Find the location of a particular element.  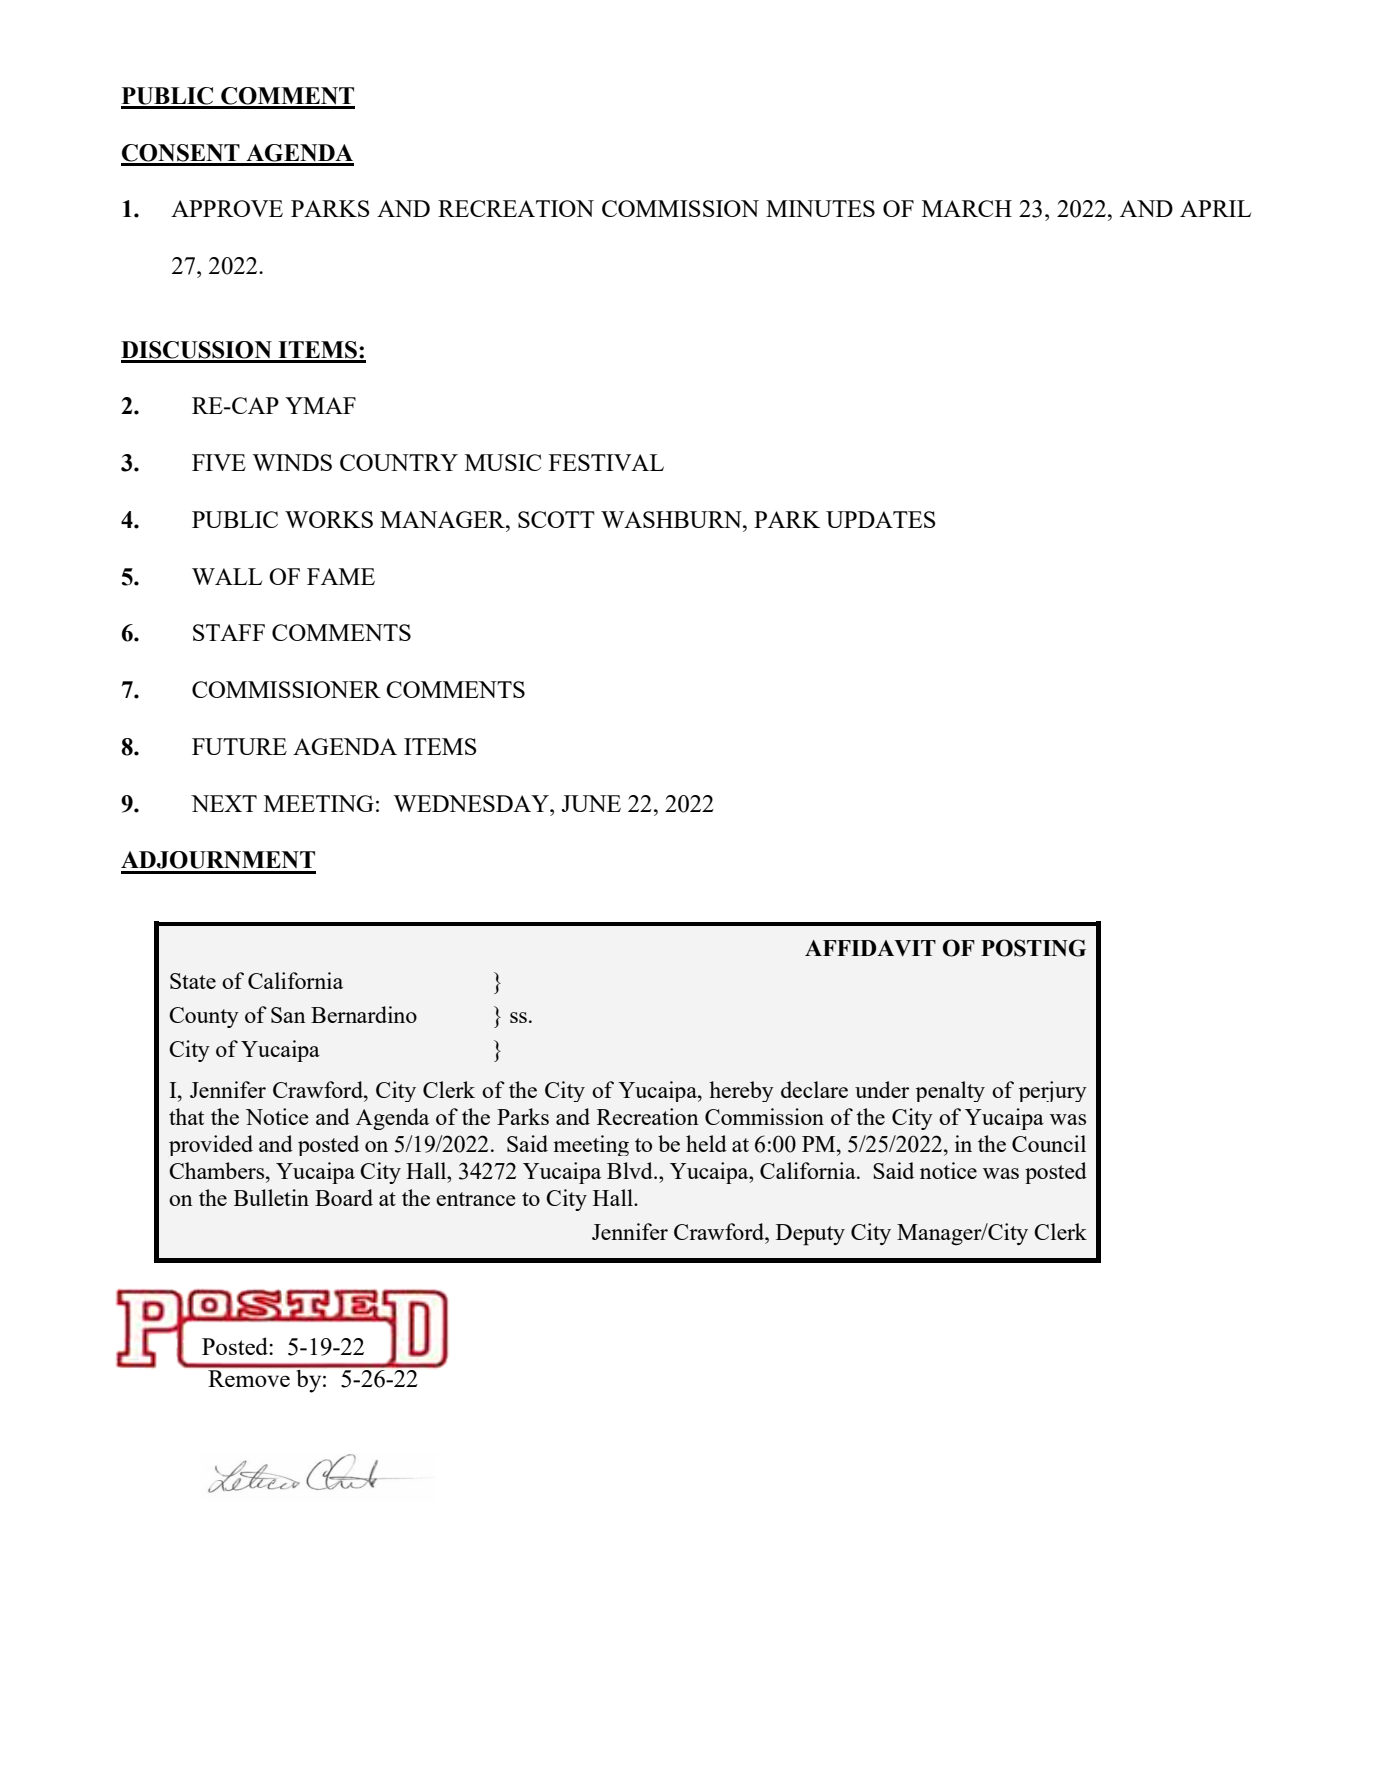

Remove is located at coordinates (249, 1378).
